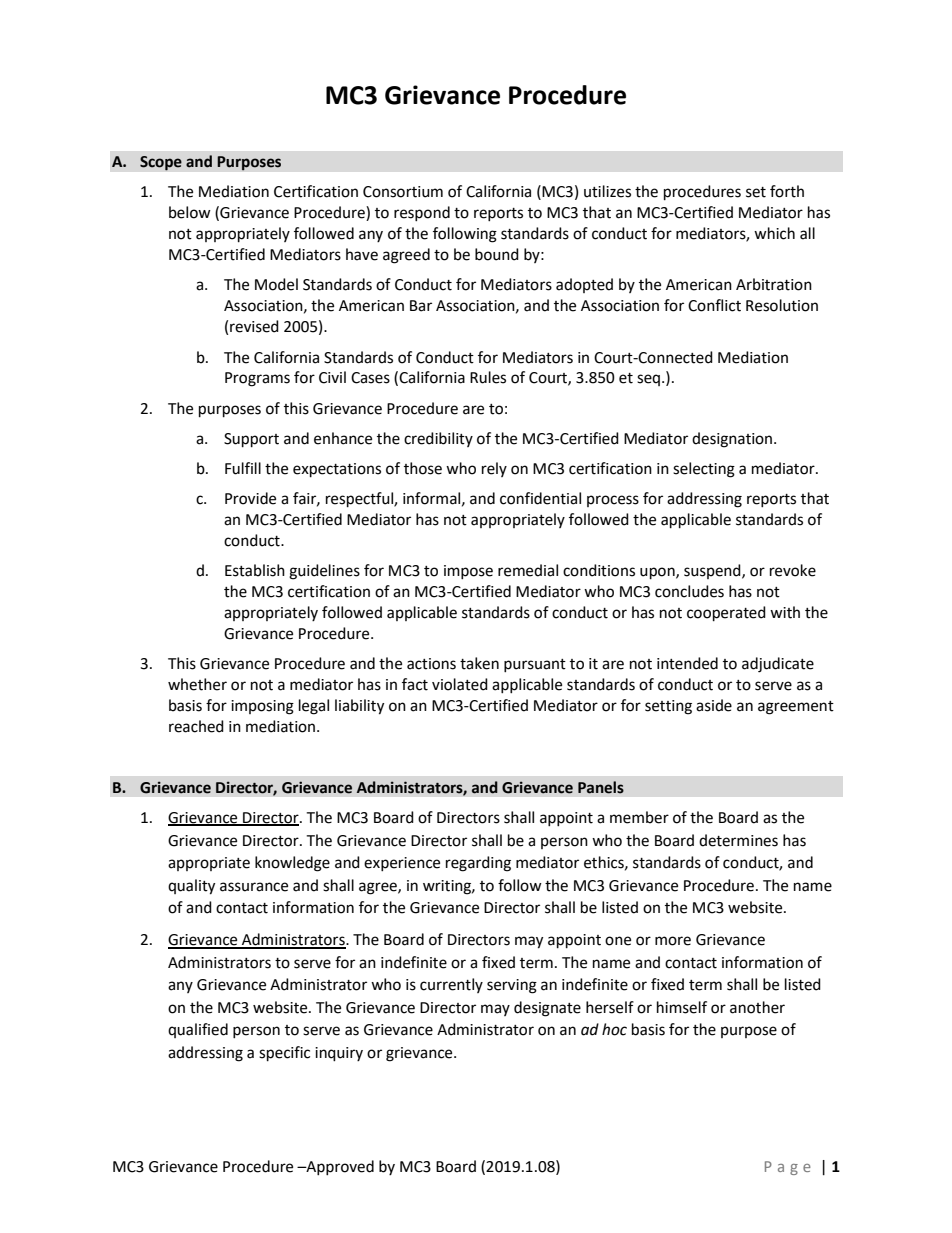 Image resolution: width=952 pixels, height=1233 pixels. Describe the element at coordinates (468, 572) in the image. I see `impose` at that location.
